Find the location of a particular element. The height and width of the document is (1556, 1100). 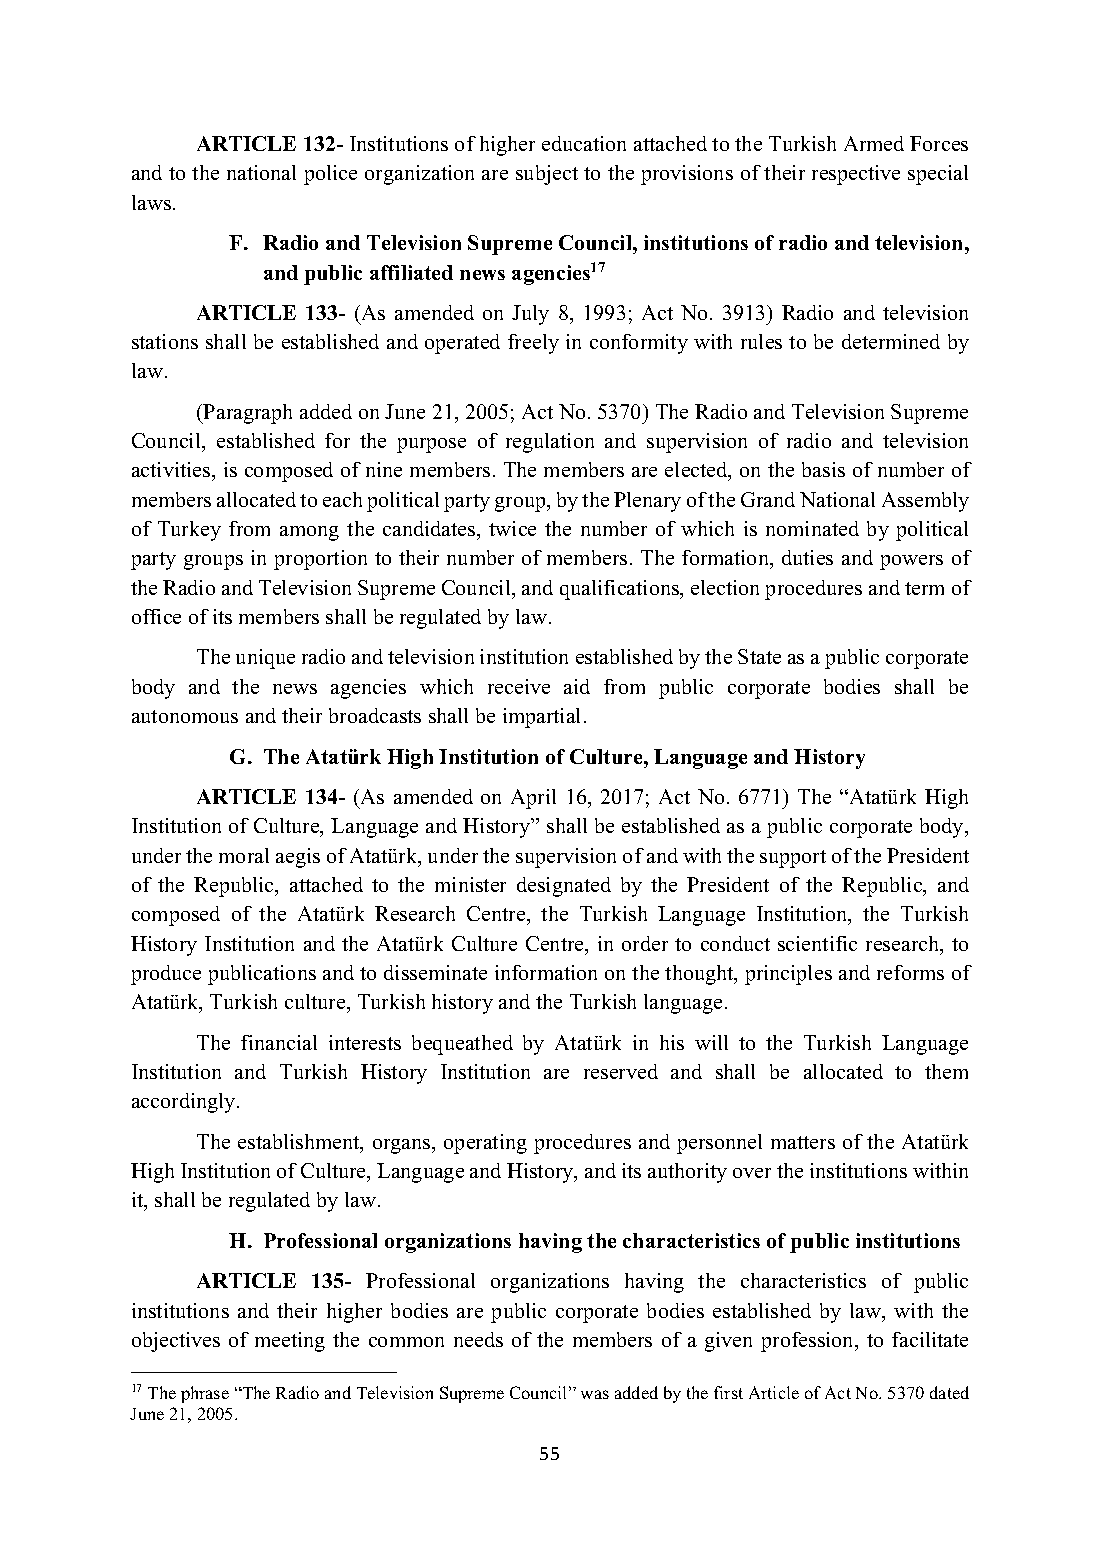

respective is located at coordinates (856, 175).
